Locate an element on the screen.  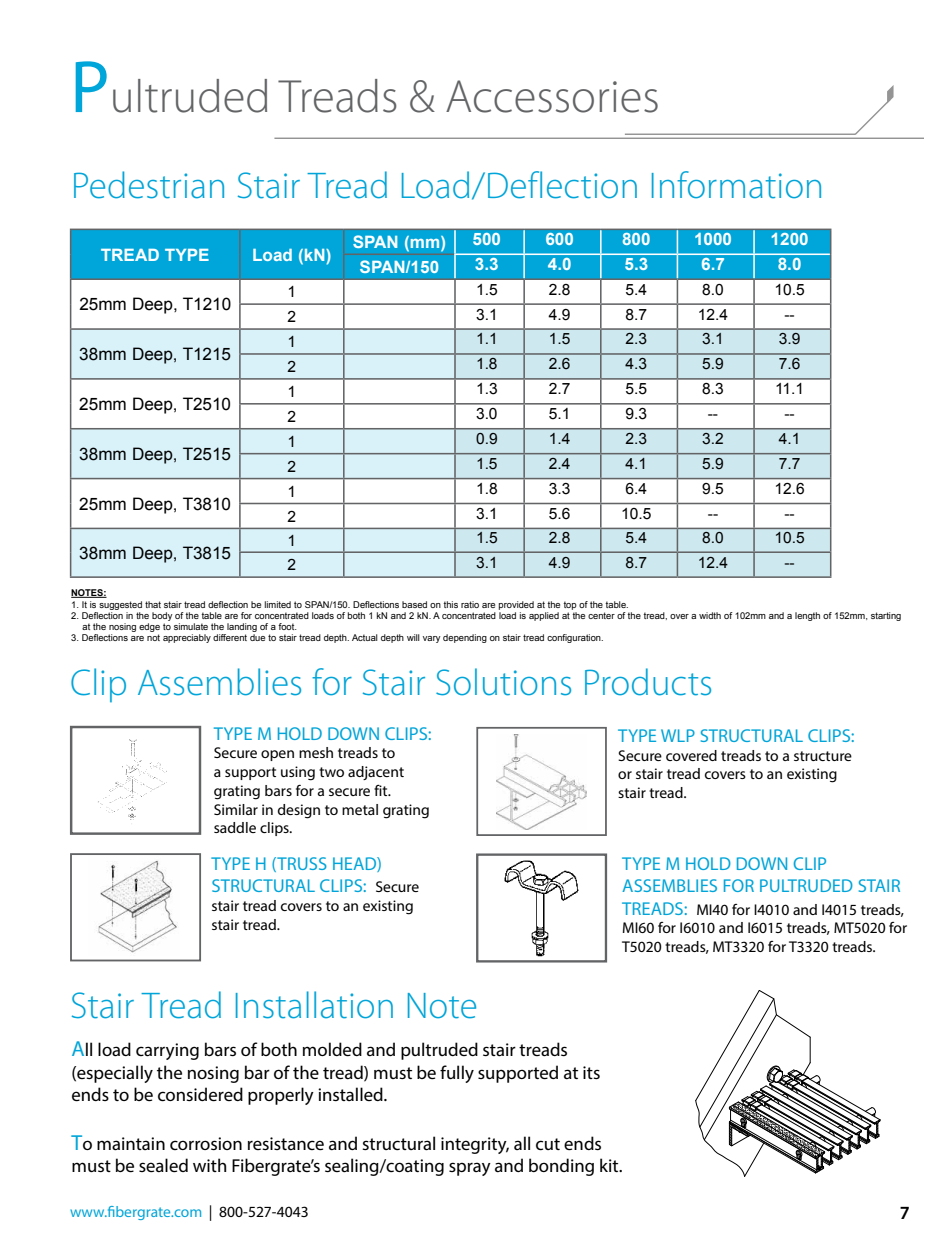
depending is located at coordinates (465, 638).
